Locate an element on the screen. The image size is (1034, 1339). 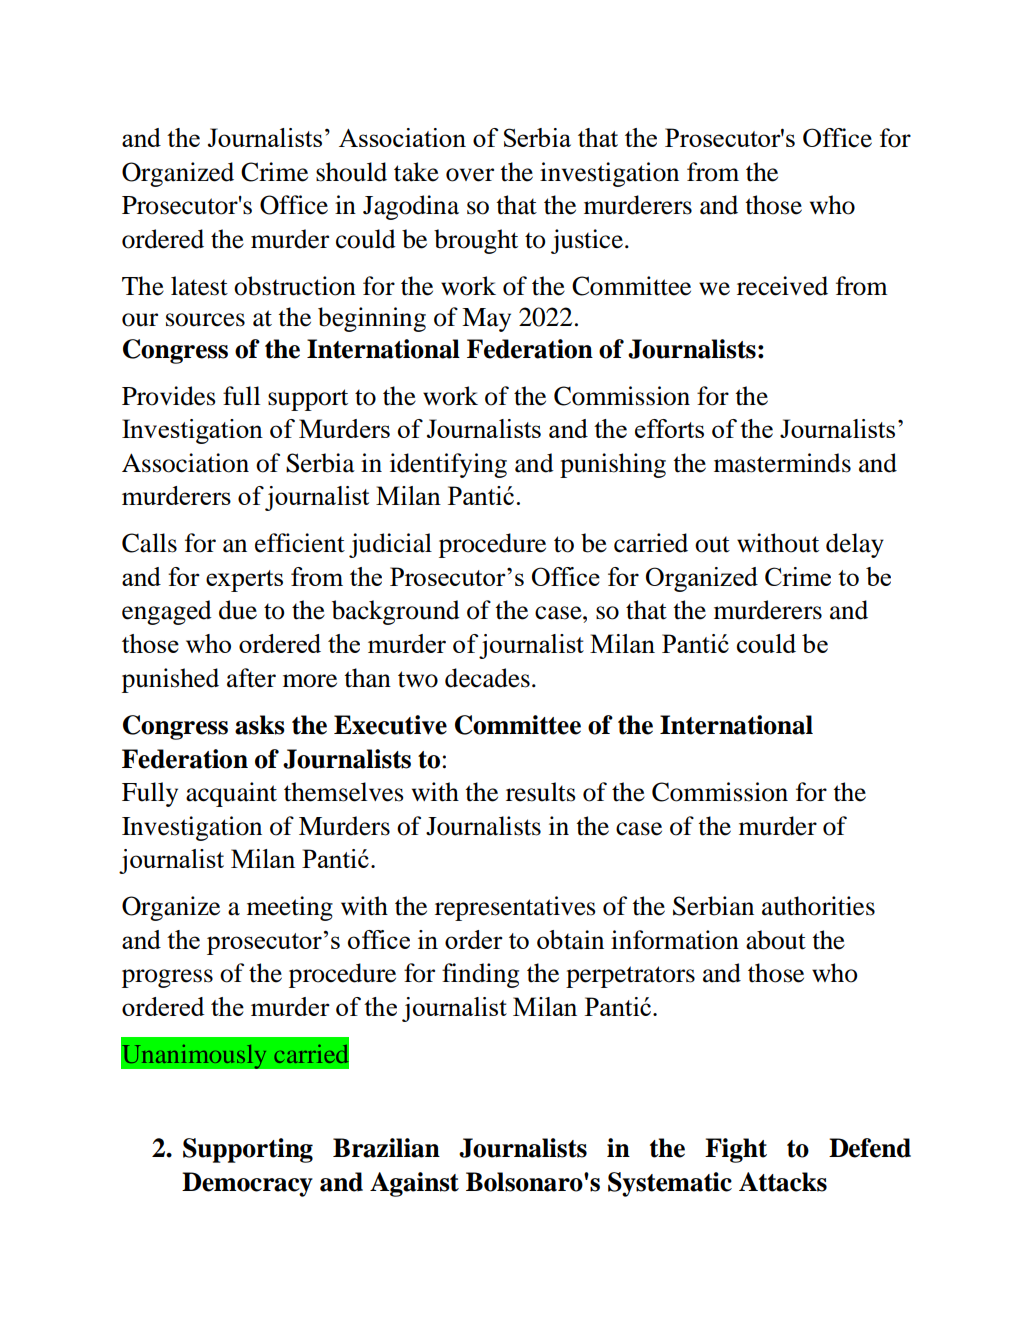
about is located at coordinates (776, 940).
